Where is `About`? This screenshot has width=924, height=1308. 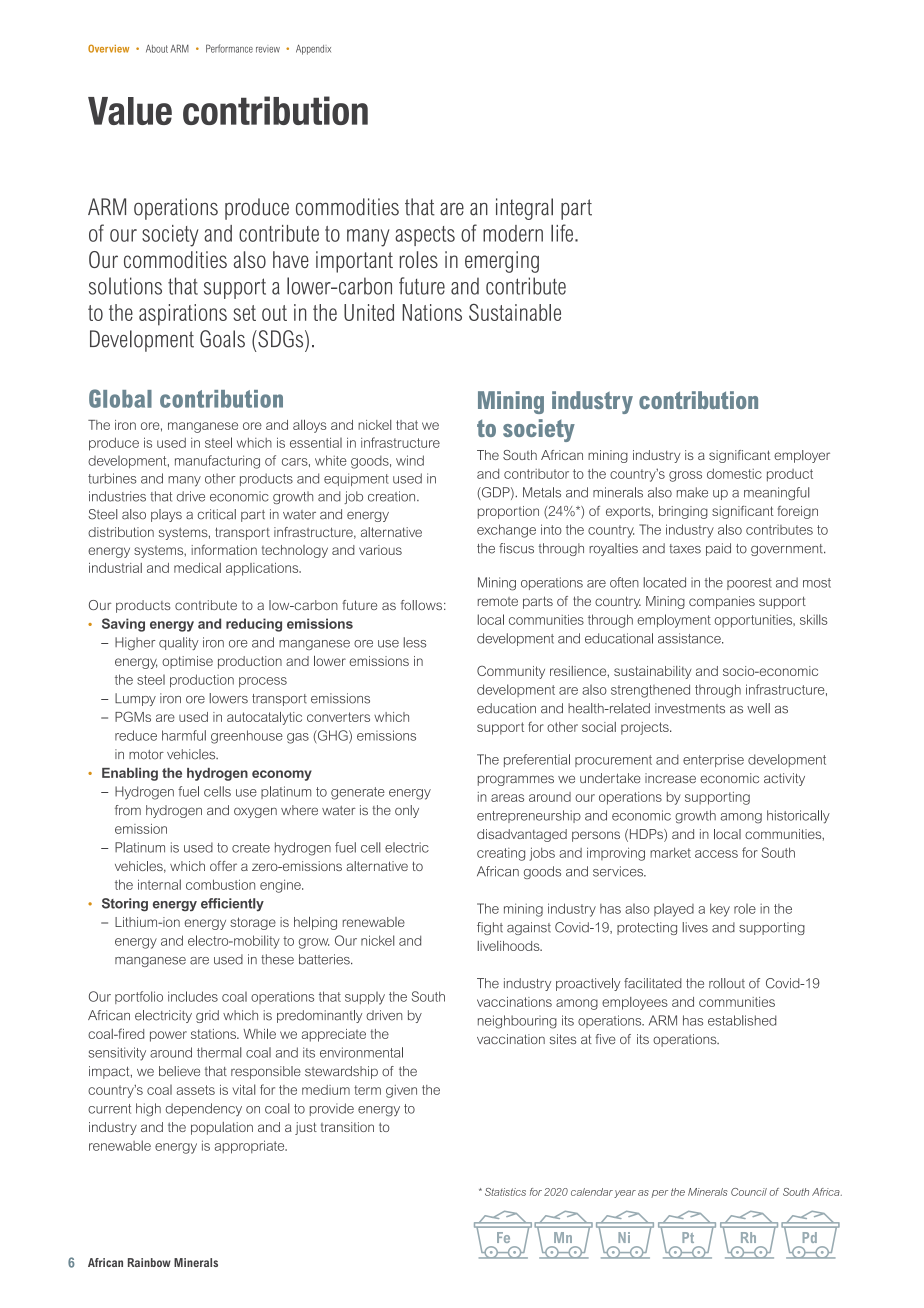 About is located at coordinates (157, 49).
